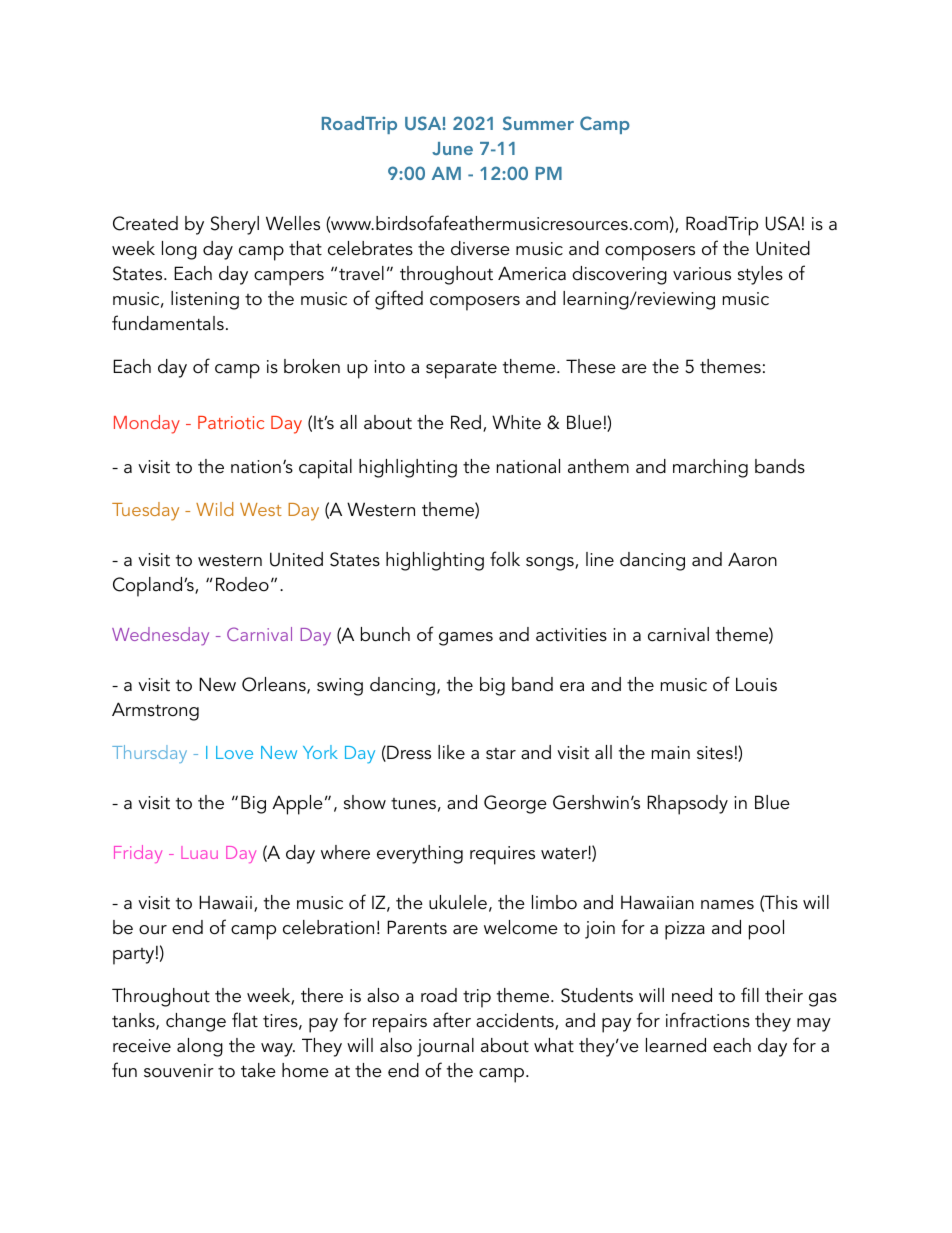 The width and height of the screenshot is (952, 1233). What do you see at coordinates (760, 275) in the screenshot?
I see `styles` at bounding box center [760, 275].
